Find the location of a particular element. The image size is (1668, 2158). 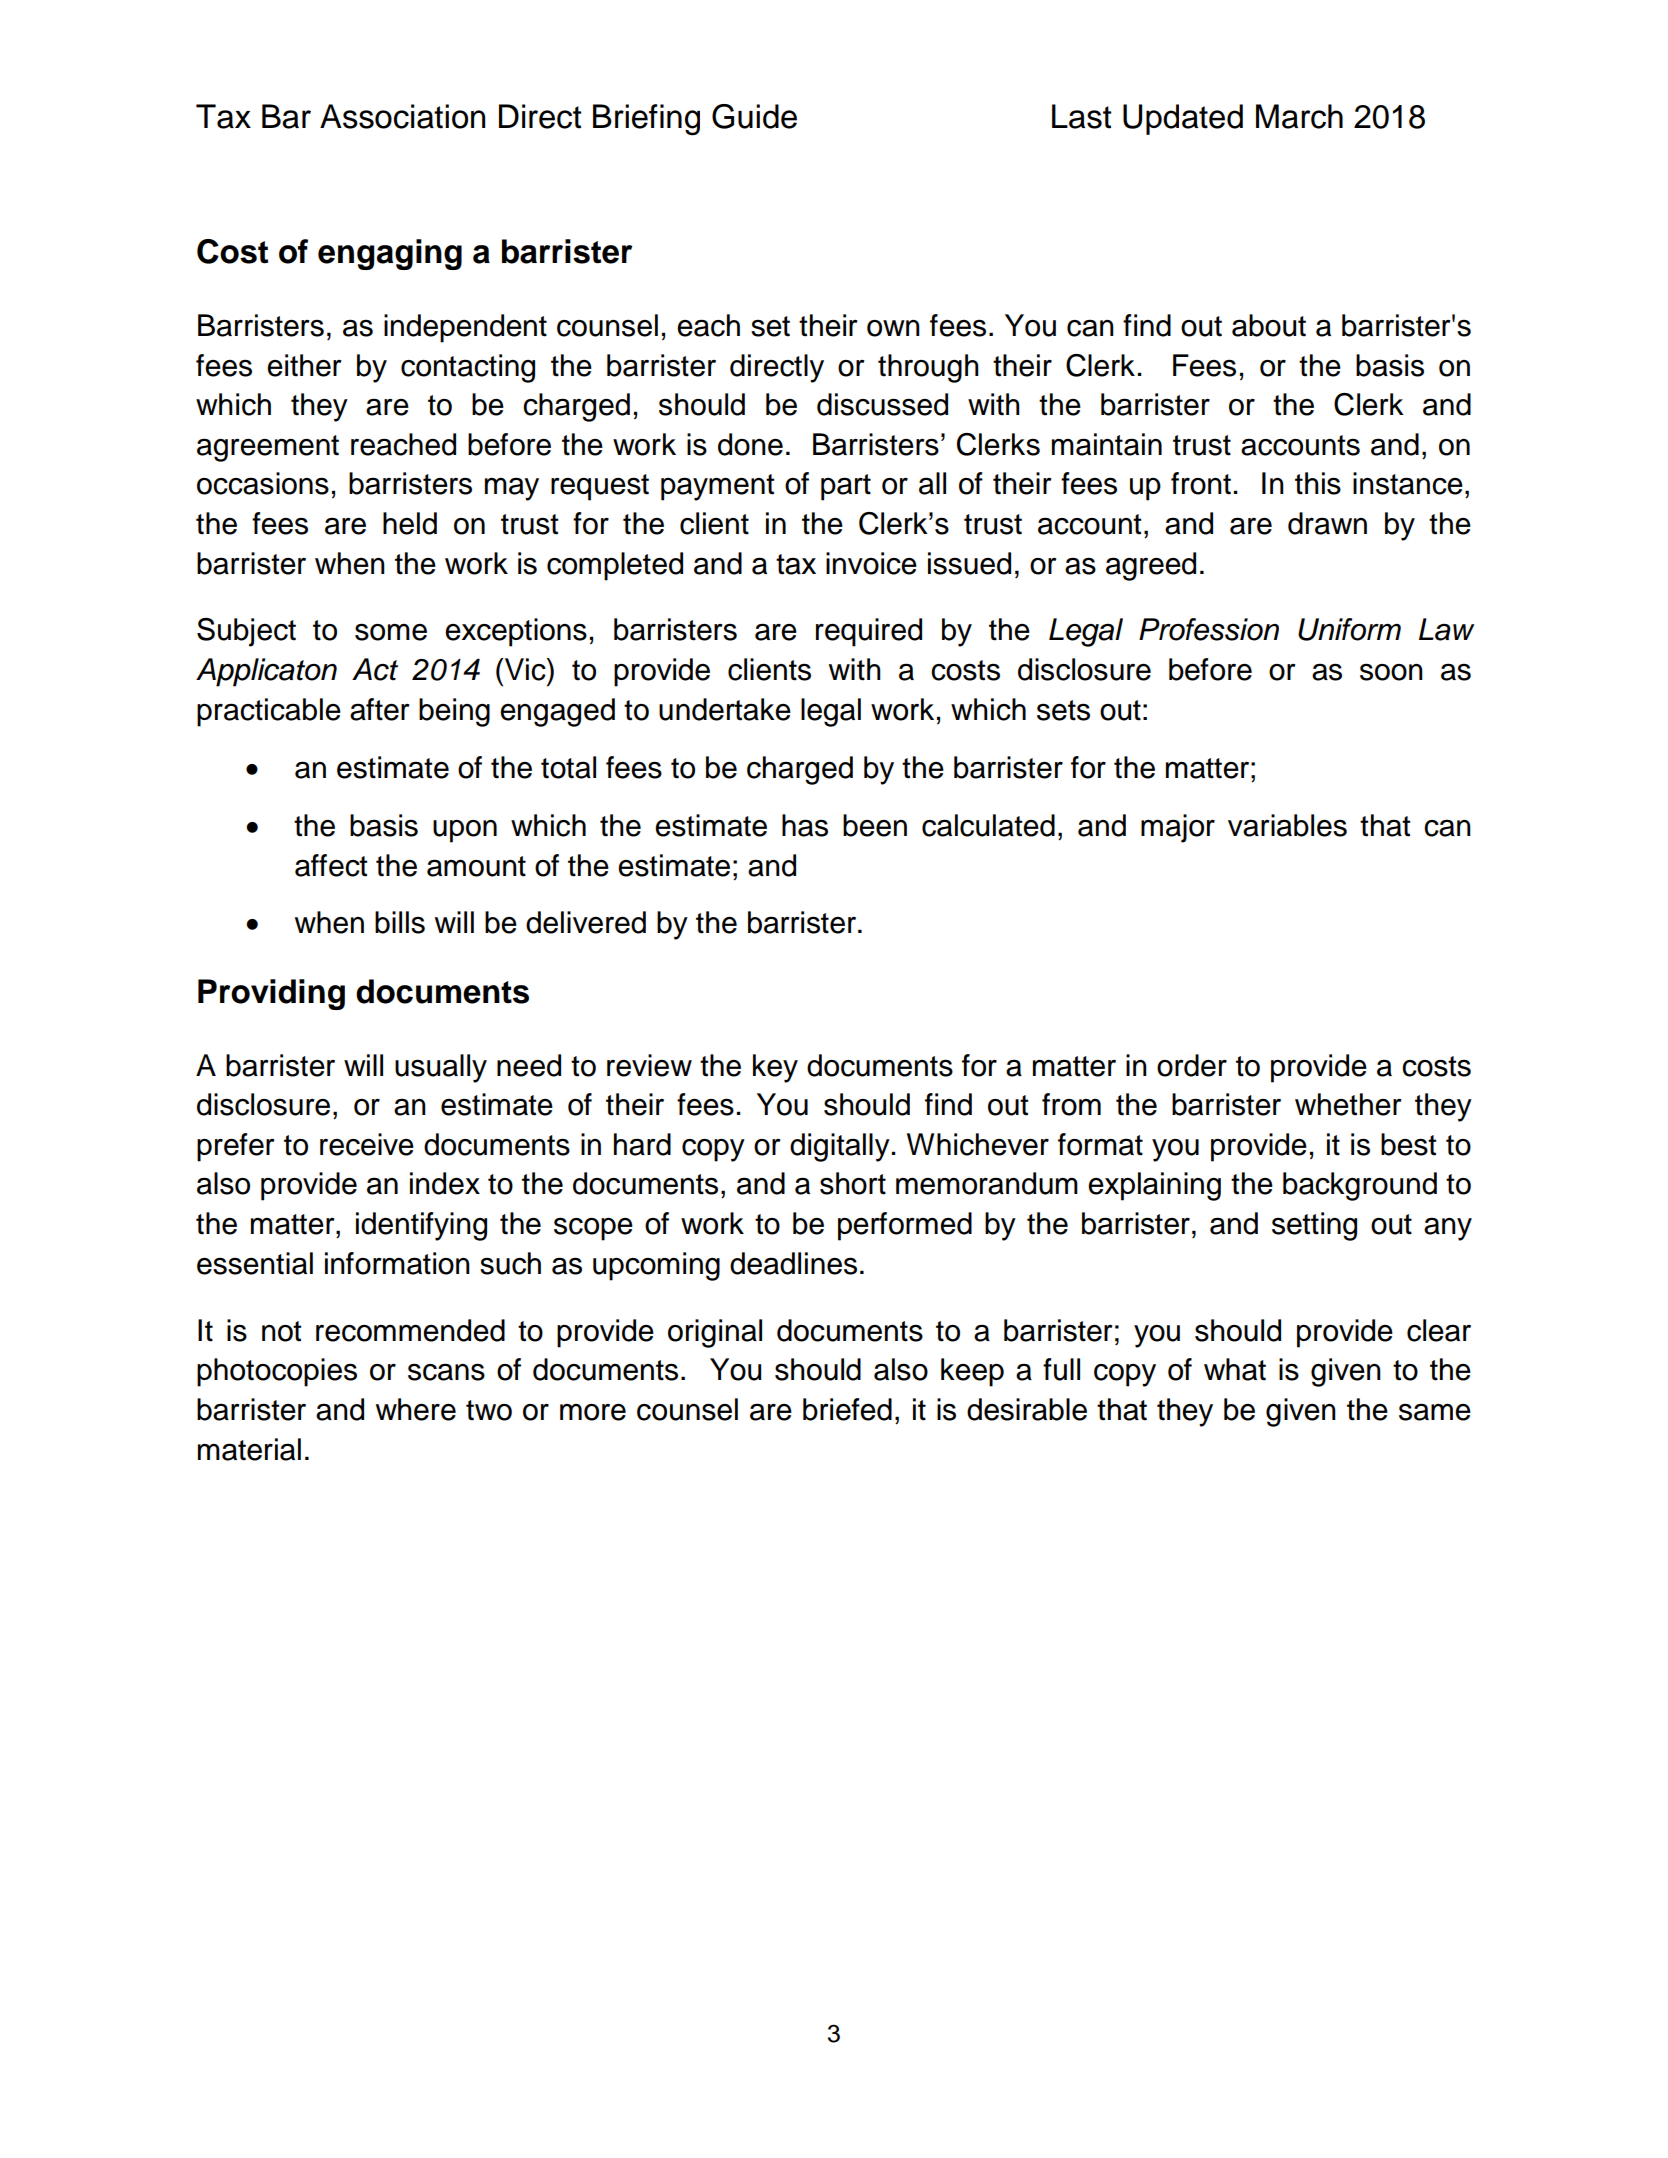

Guide is located at coordinates (754, 116).
